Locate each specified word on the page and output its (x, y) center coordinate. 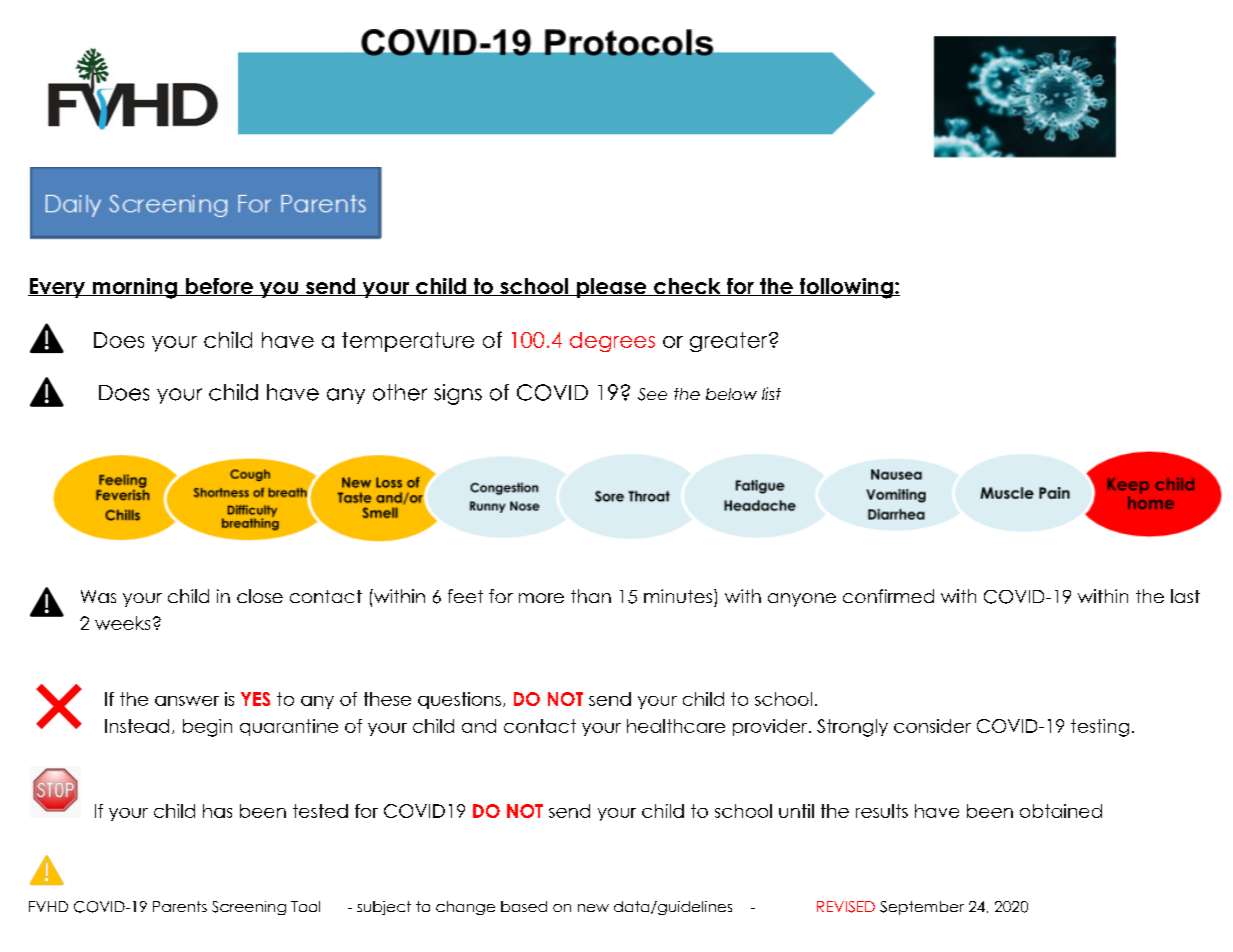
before (219, 287)
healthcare (676, 726)
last (1185, 596)
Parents (180, 906)
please (612, 288)
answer (187, 701)
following (846, 288)
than (591, 596)
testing (1100, 728)
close (260, 596)
